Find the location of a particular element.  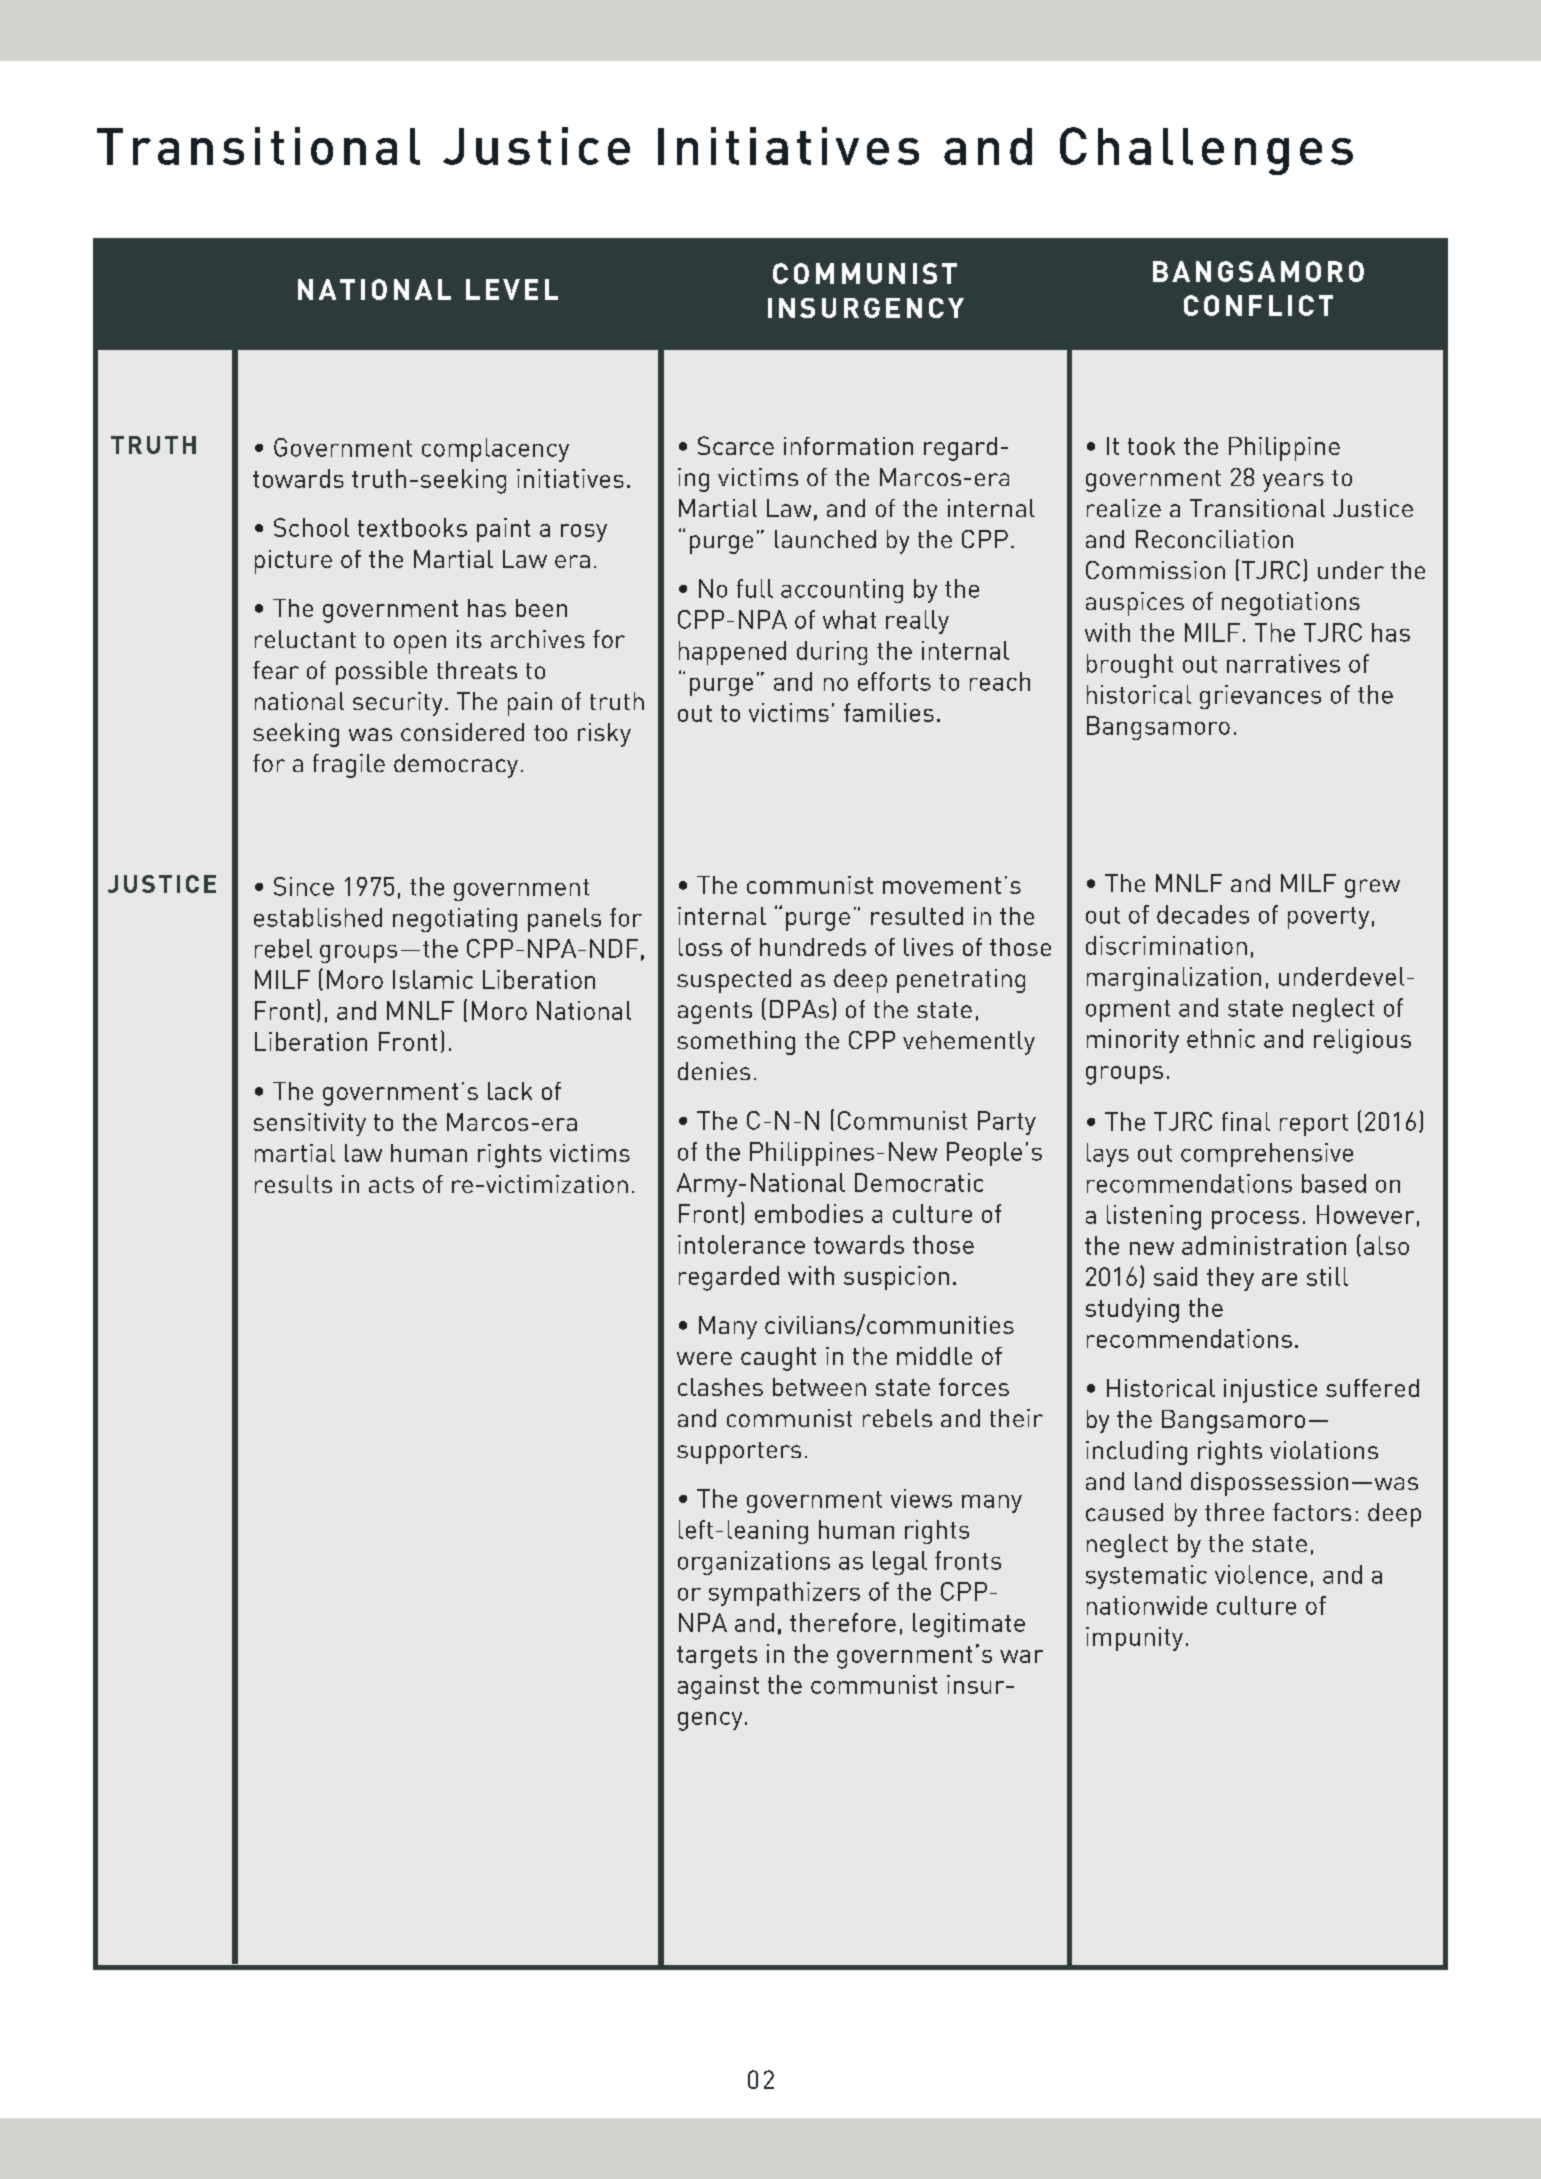

targets is located at coordinates (717, 1657).
